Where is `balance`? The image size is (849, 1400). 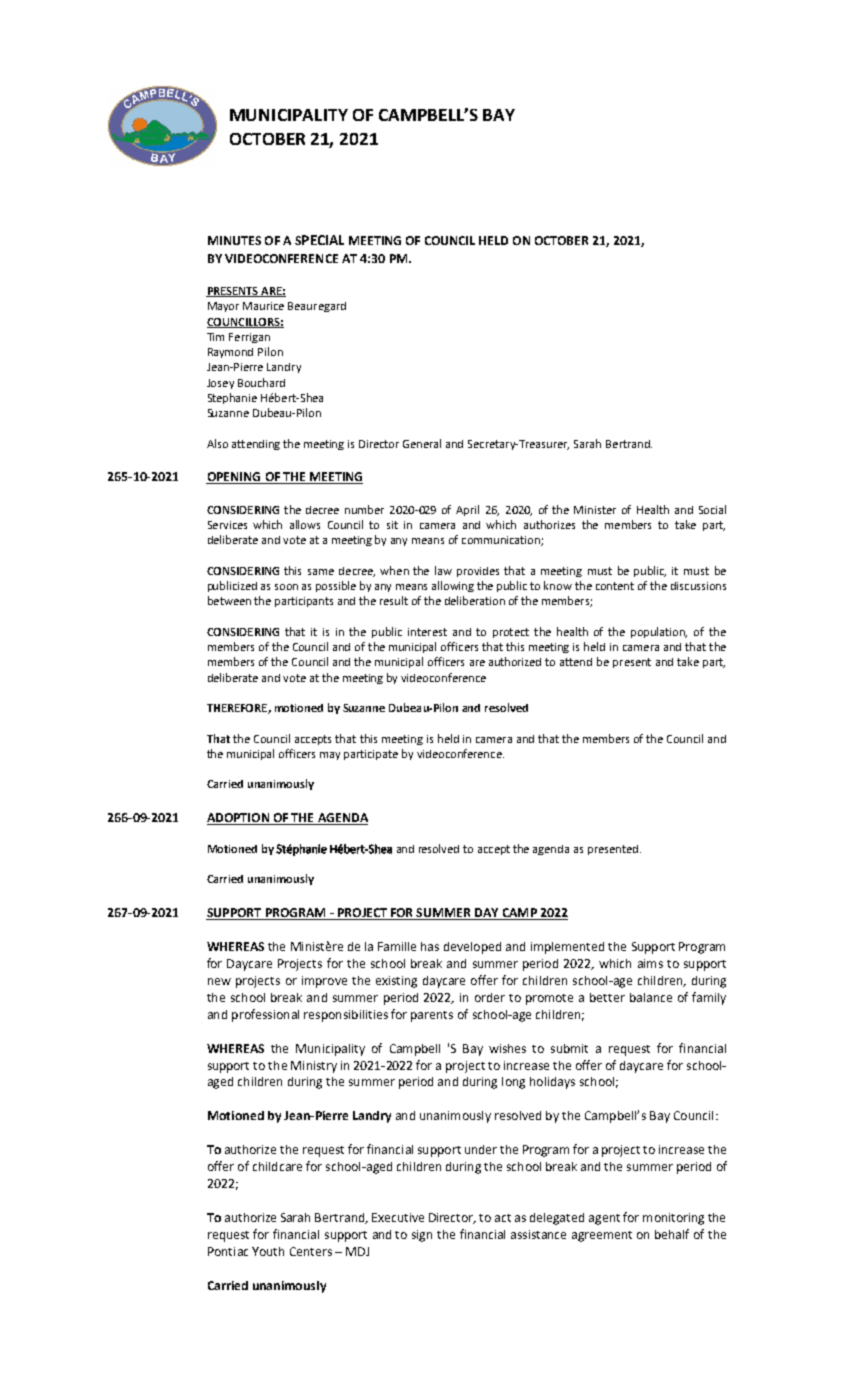 balance is located at coordinates (651, 997).
